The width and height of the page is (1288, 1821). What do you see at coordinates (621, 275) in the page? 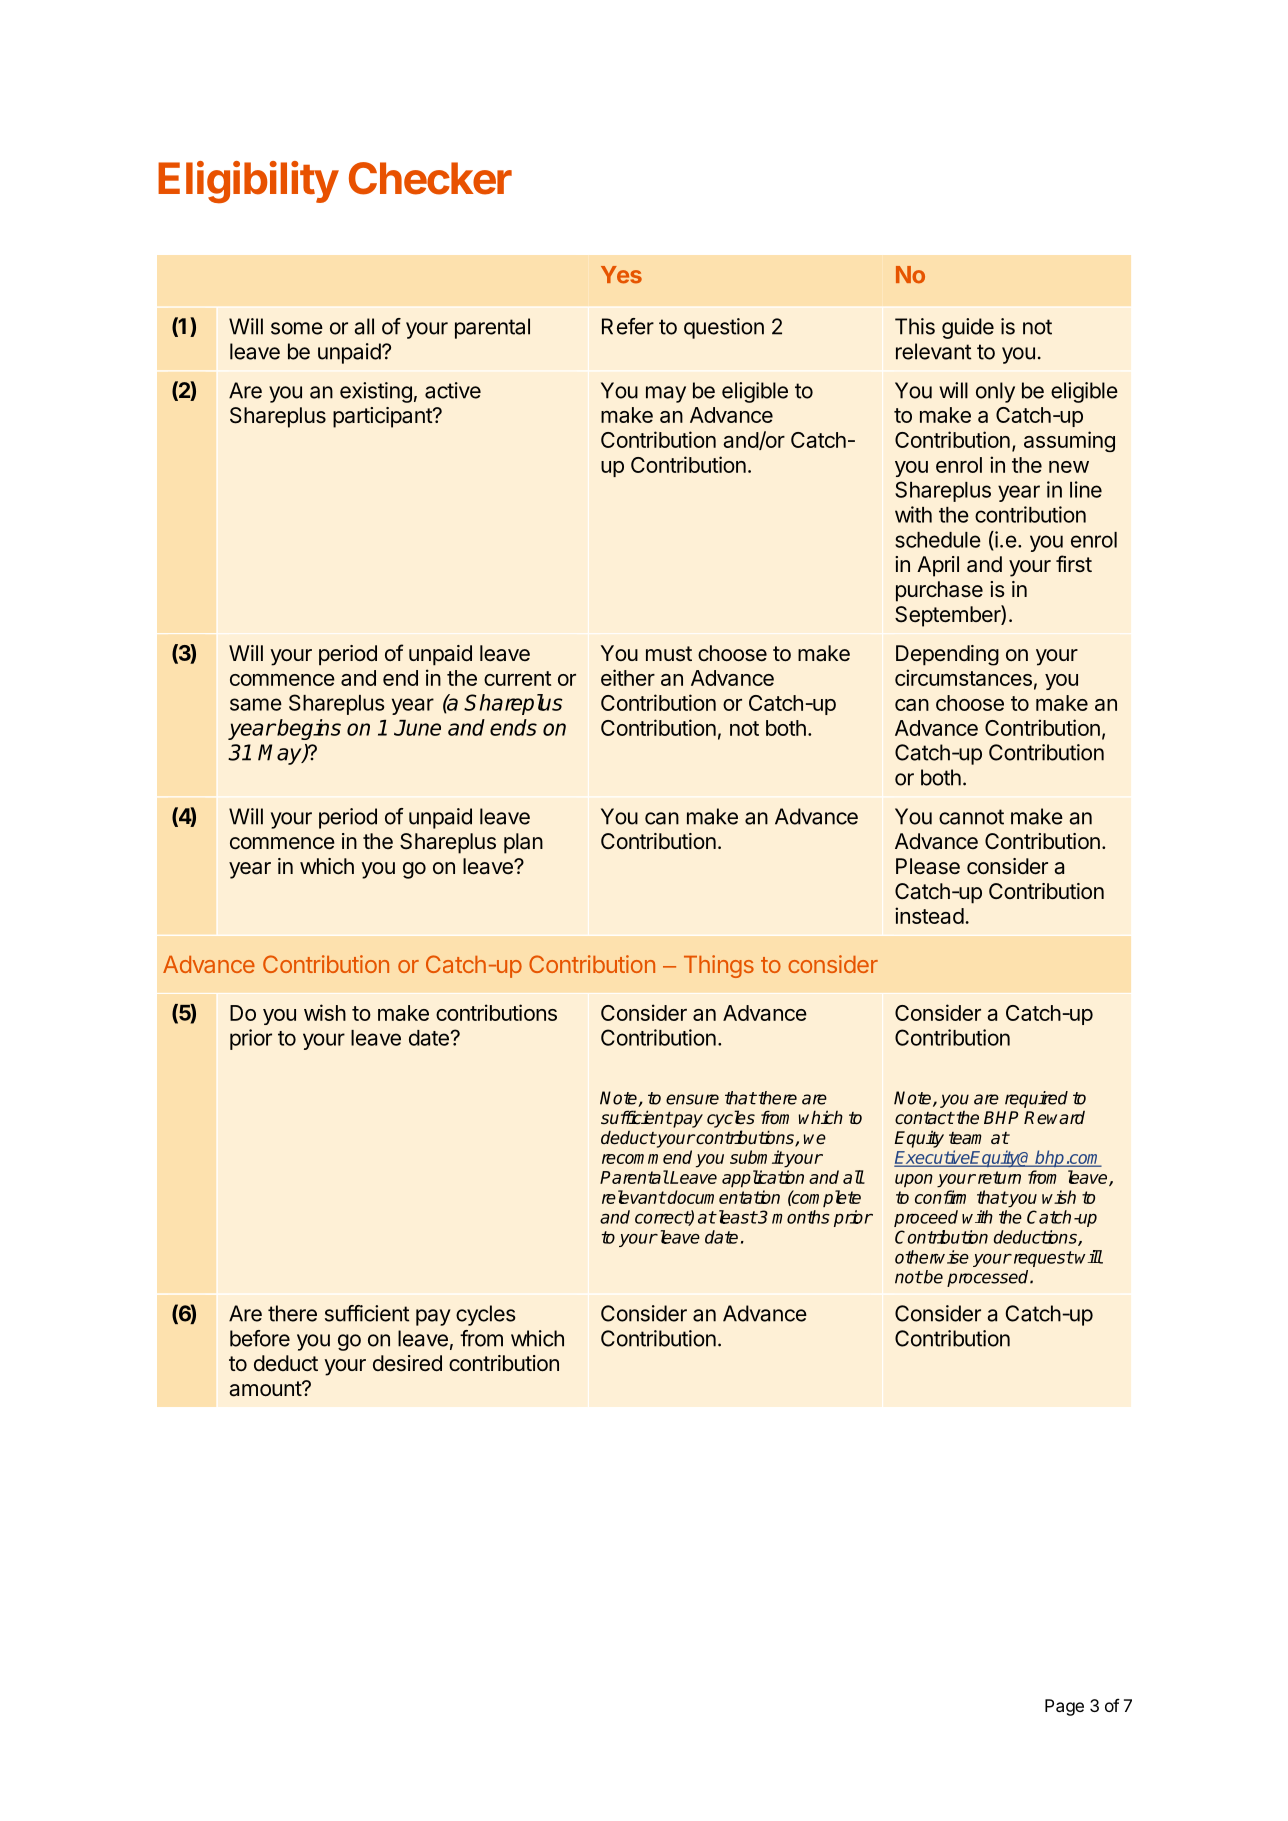
I see `Yes` at bounding box center [621, 275].
